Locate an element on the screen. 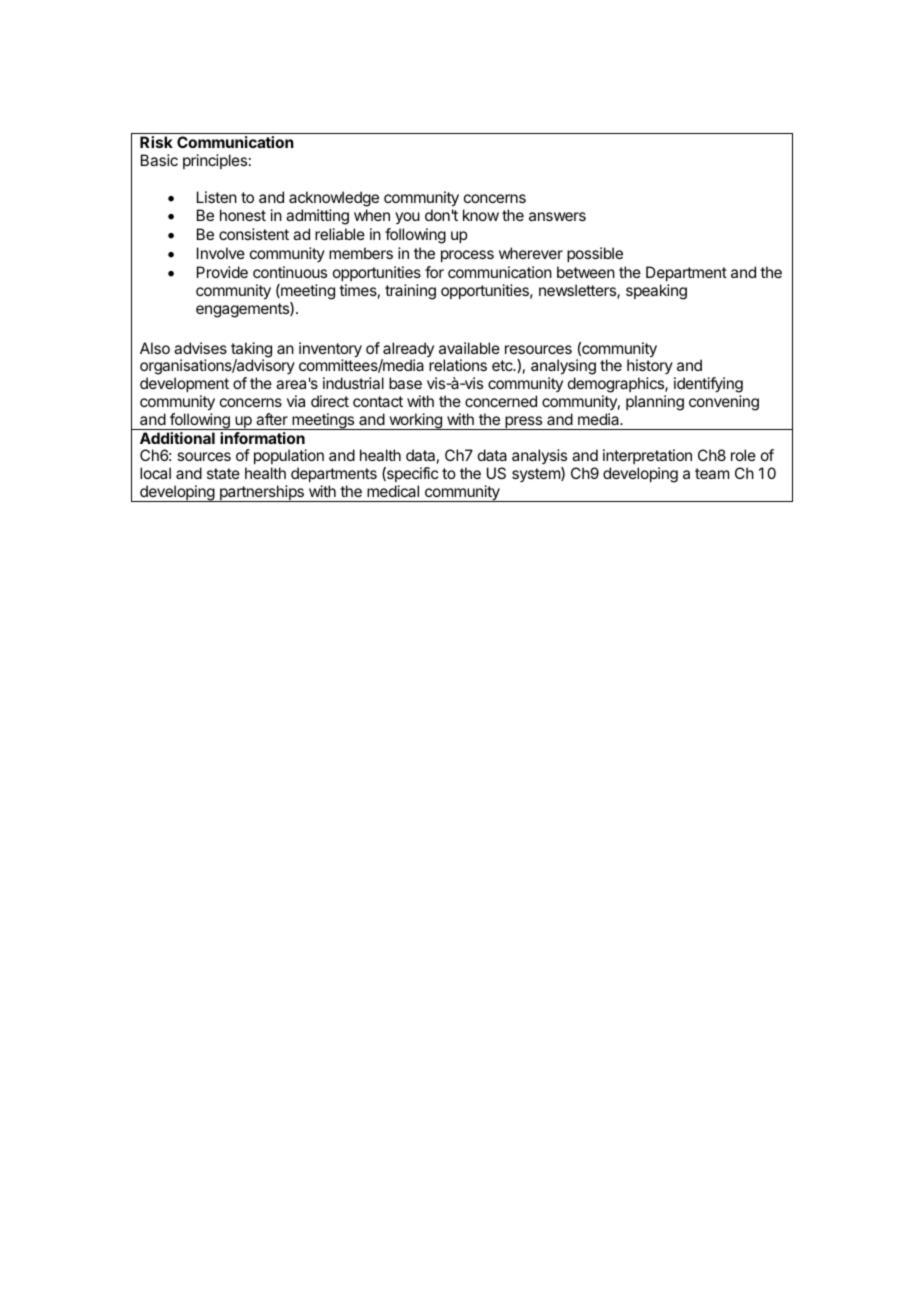 This screenshot has height=1308, width=924. when is located at coordinates (372, 215).
